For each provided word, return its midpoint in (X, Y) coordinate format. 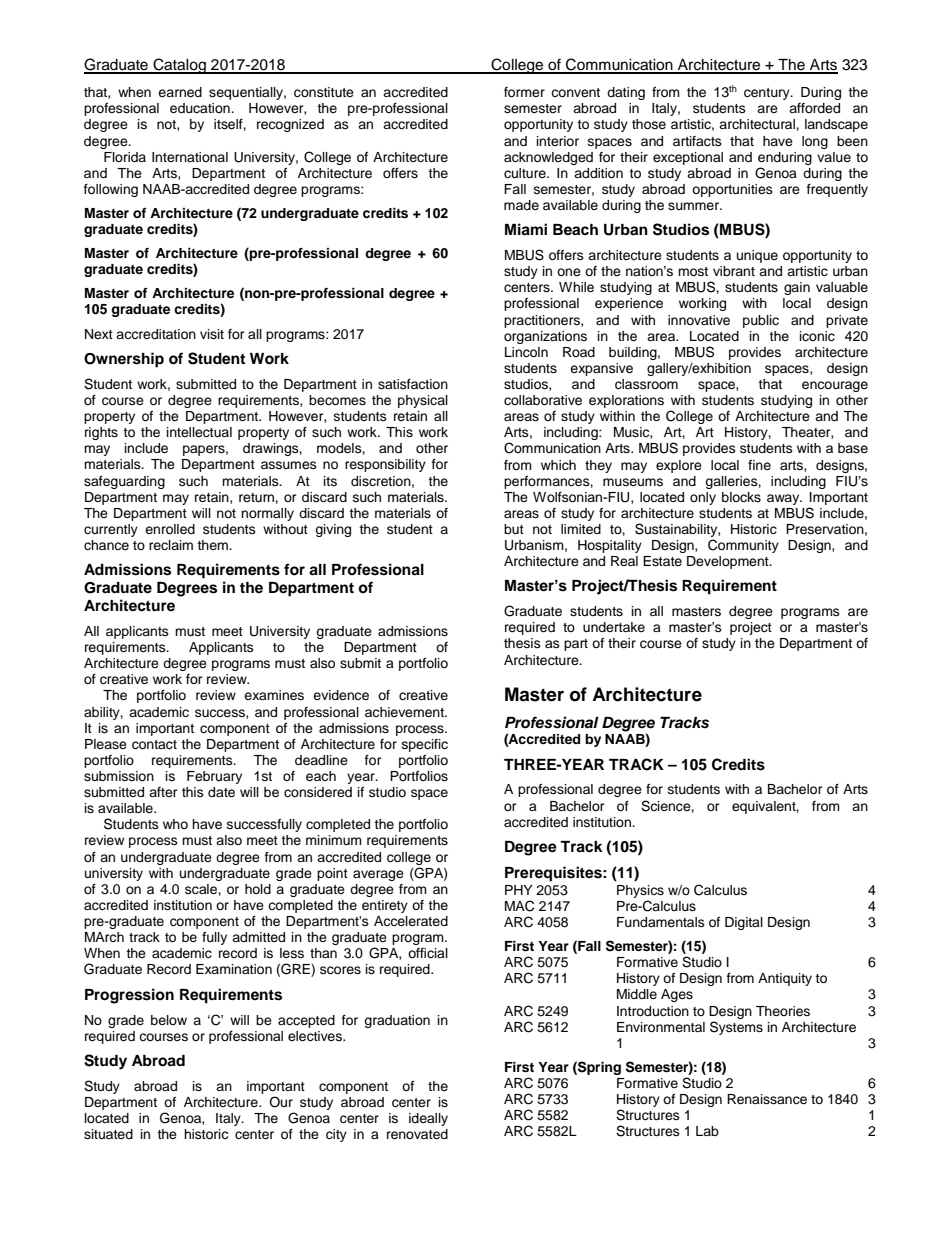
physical (423, 401)
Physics (640, 891)
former (524, 92)
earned (180, 92)
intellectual (199, 432)
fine (759, 465)
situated (108, 1134)
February (214, 777)
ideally (428, 1119)
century (768, 94)
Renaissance (767, 1099)
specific (425, 745)
